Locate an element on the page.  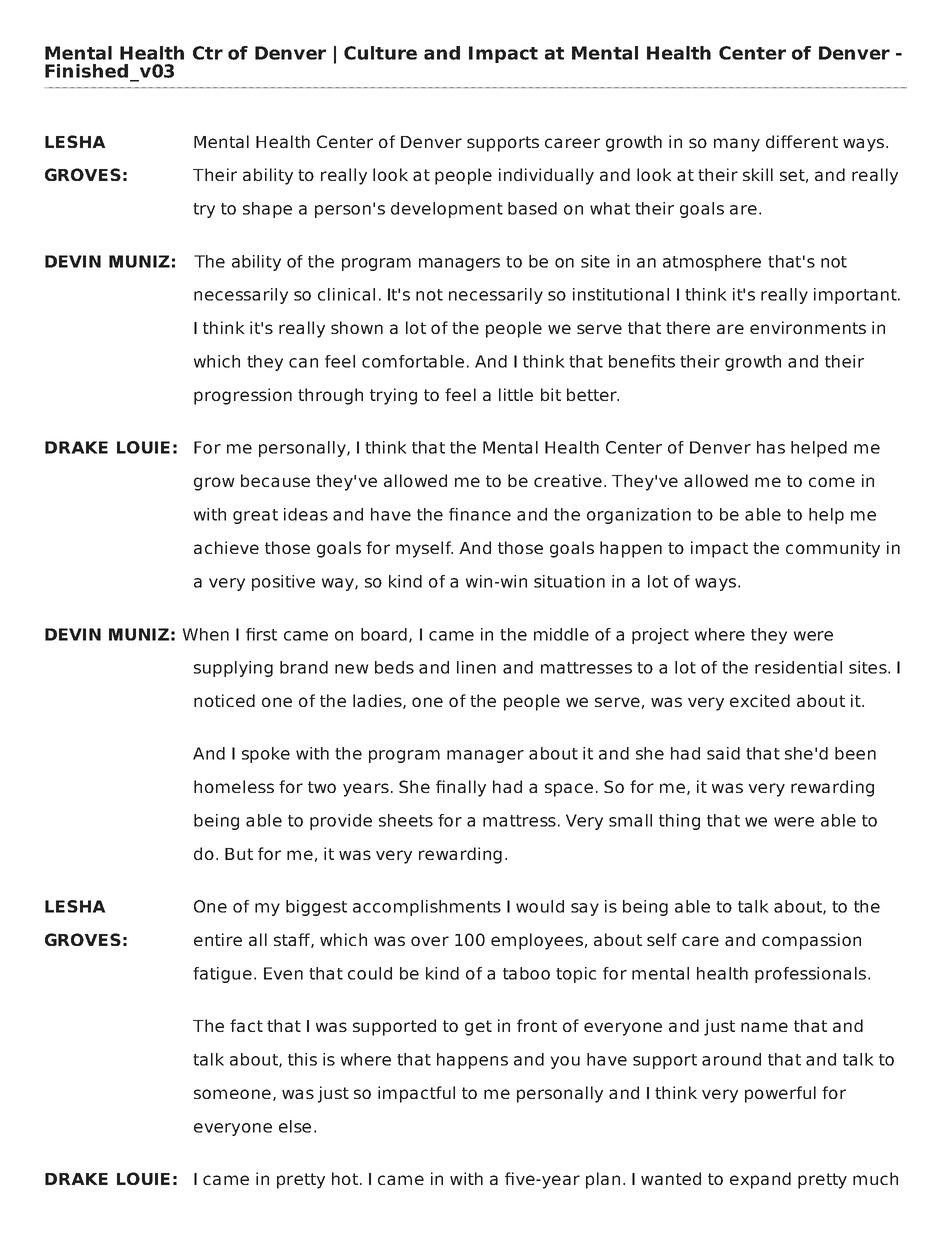
middle is located at coordinates (561, 634).
